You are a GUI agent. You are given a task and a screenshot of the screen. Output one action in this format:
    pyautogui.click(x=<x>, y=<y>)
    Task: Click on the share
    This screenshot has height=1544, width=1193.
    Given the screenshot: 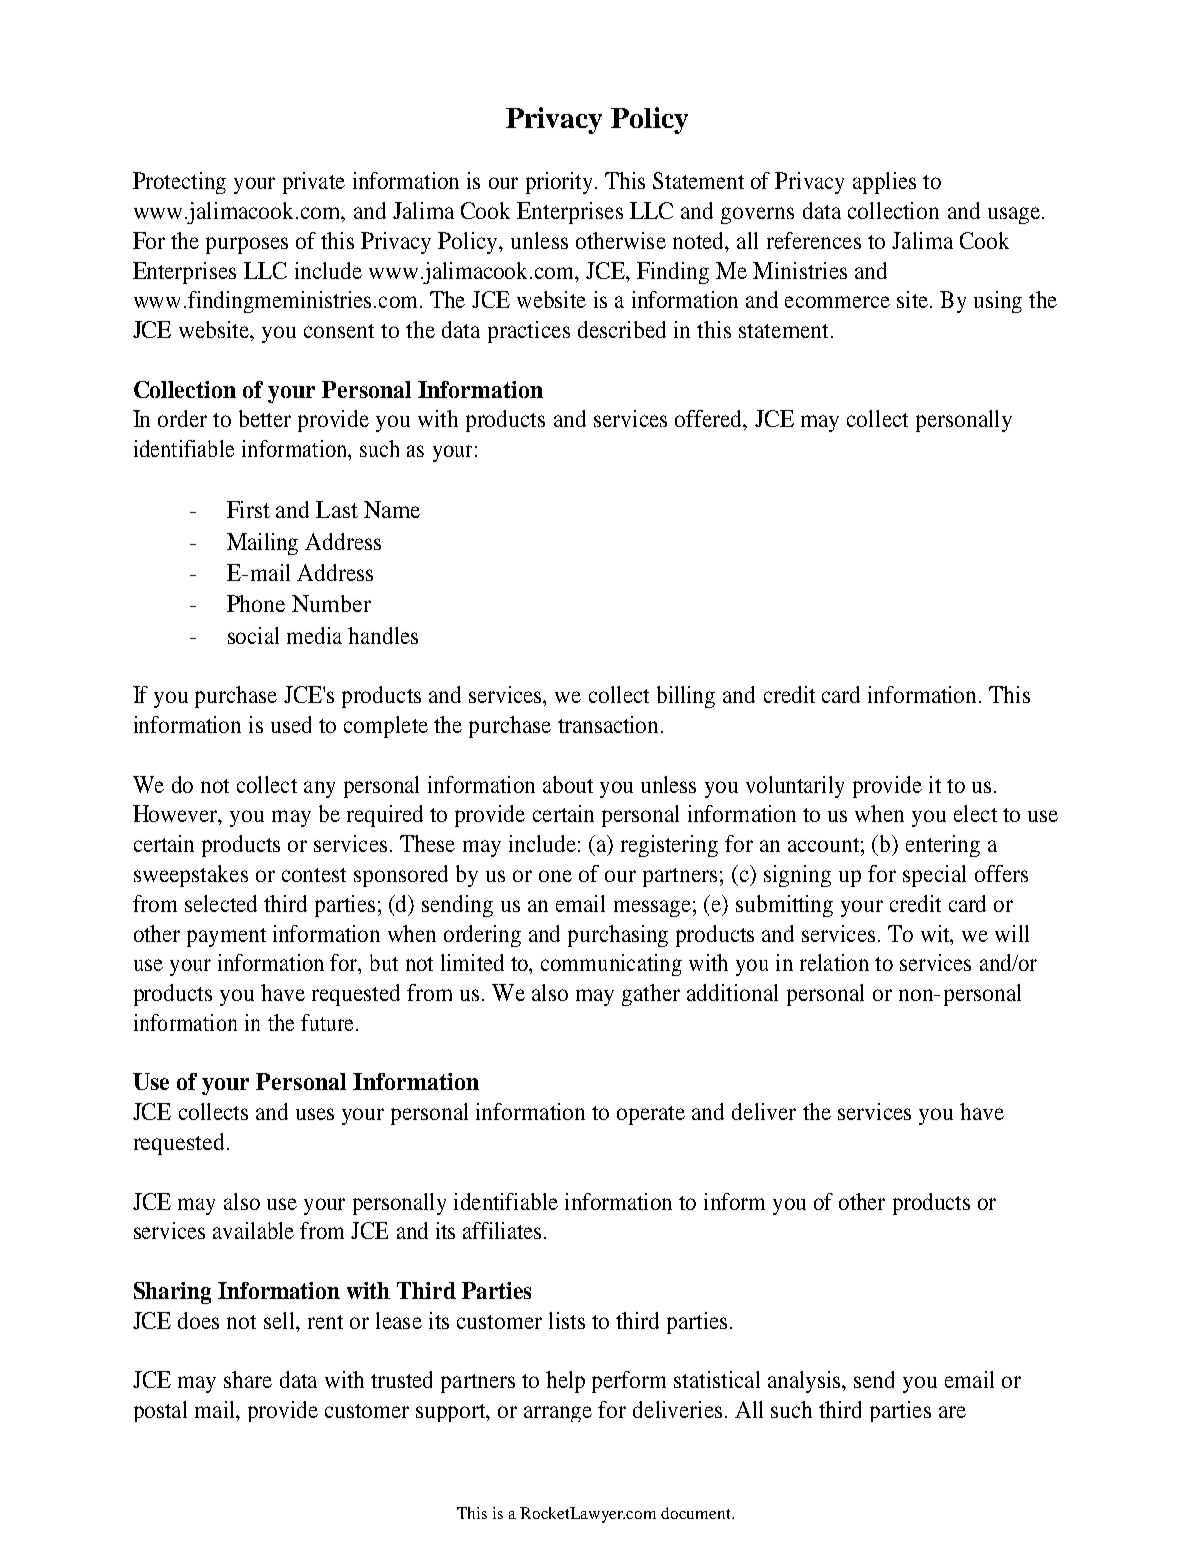 What is the action you would take?
    pyautogui.click(x=248, y=1379)
